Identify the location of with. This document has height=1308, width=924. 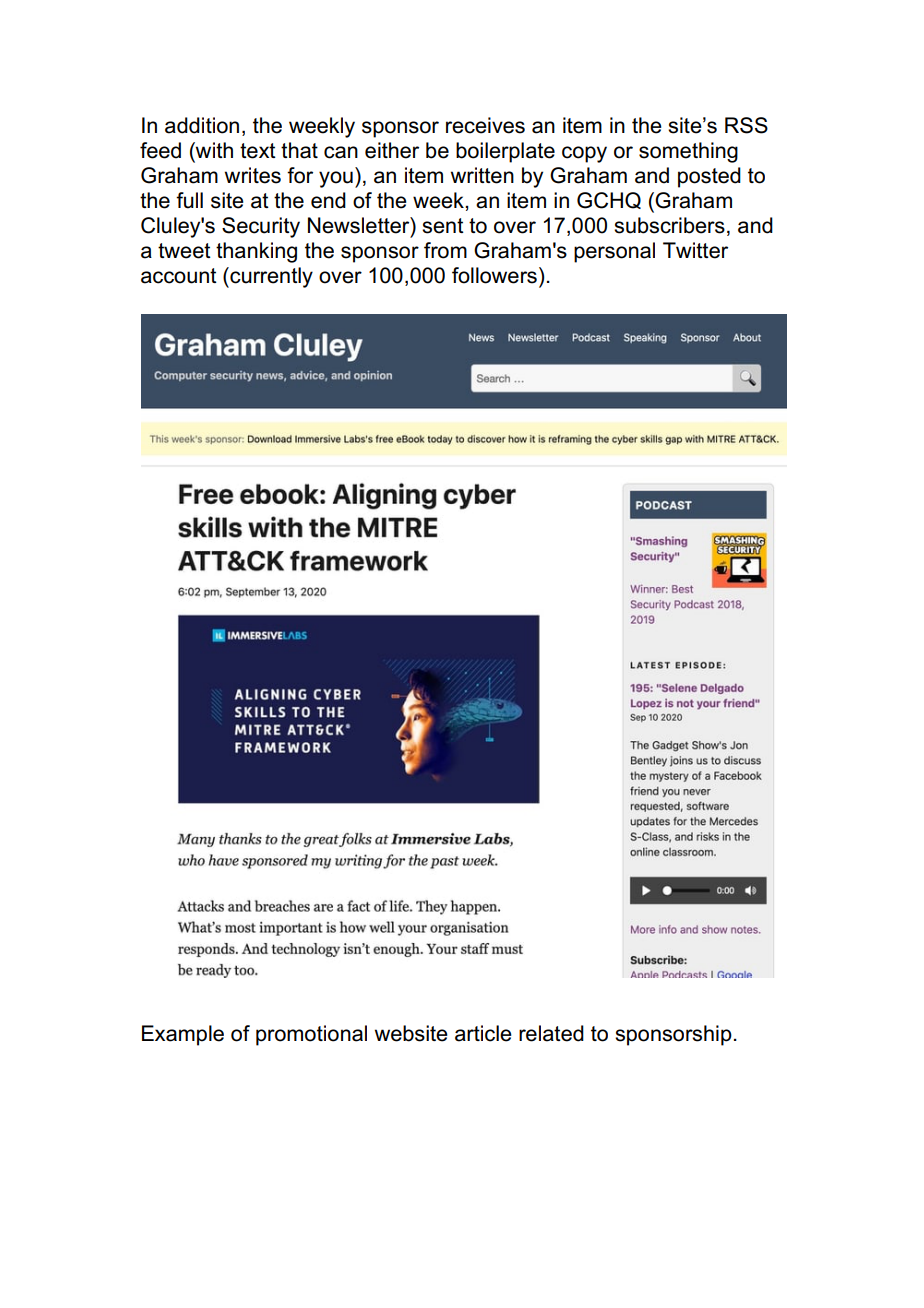
(213, 150).
